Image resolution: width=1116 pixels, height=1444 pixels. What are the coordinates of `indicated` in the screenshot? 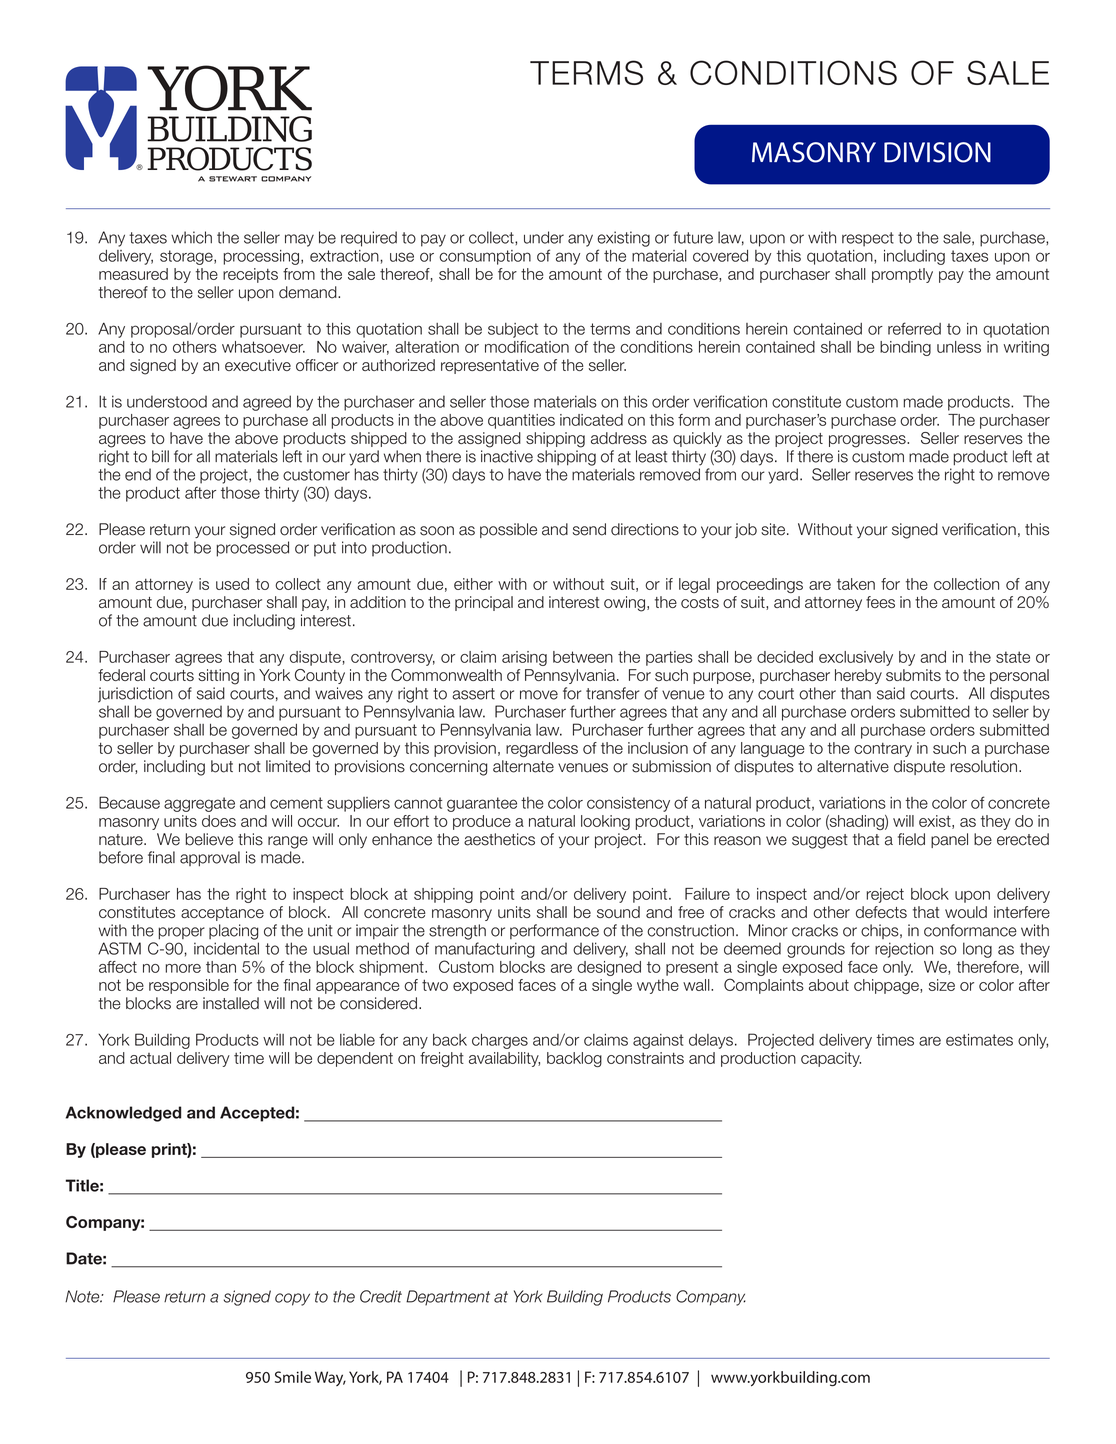 It's located at (591, 420).
